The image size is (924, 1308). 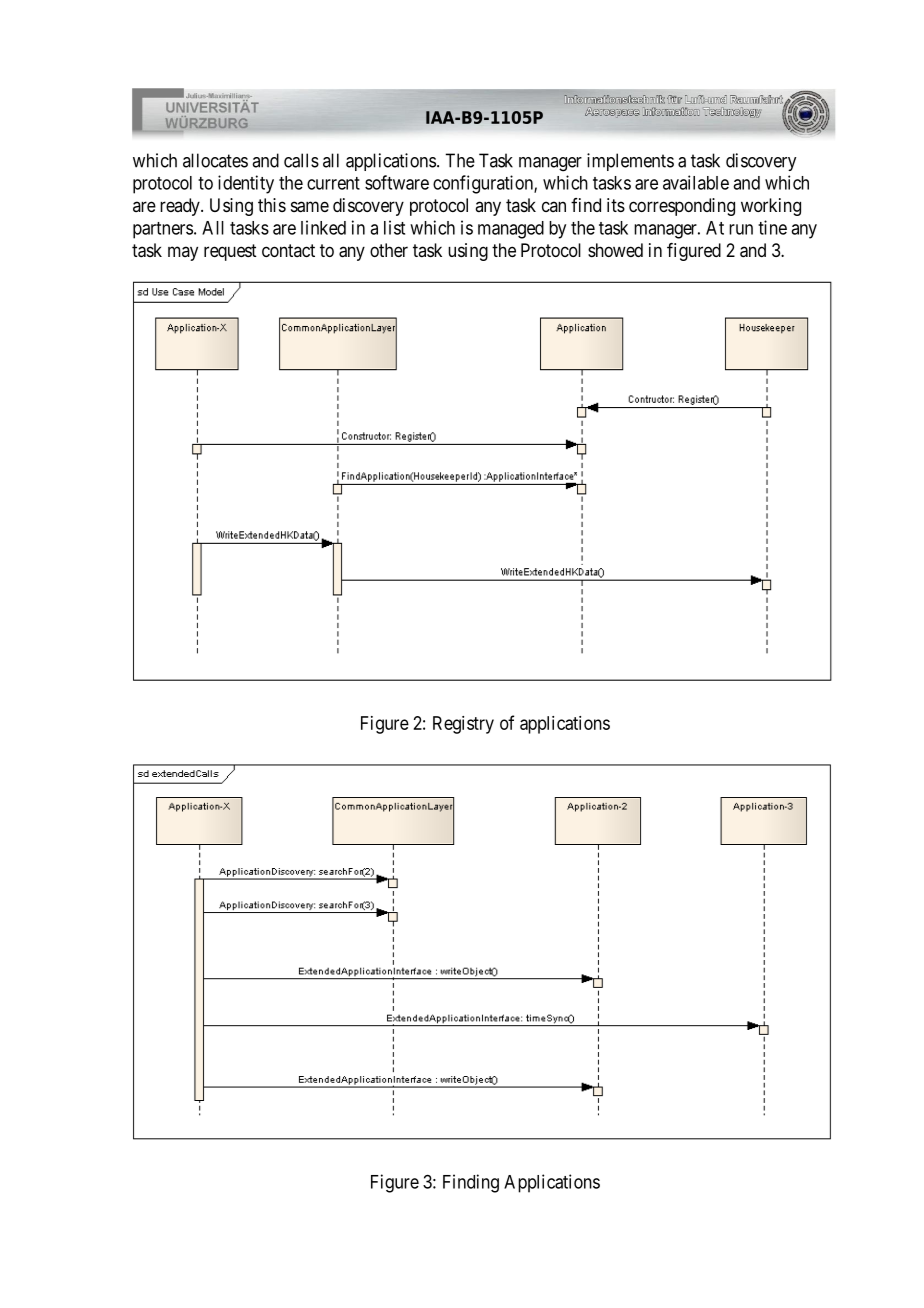 What do you see at coordinates (246, 184) in the screenshot?
I see `identity` at bounding box center [246, 184].
